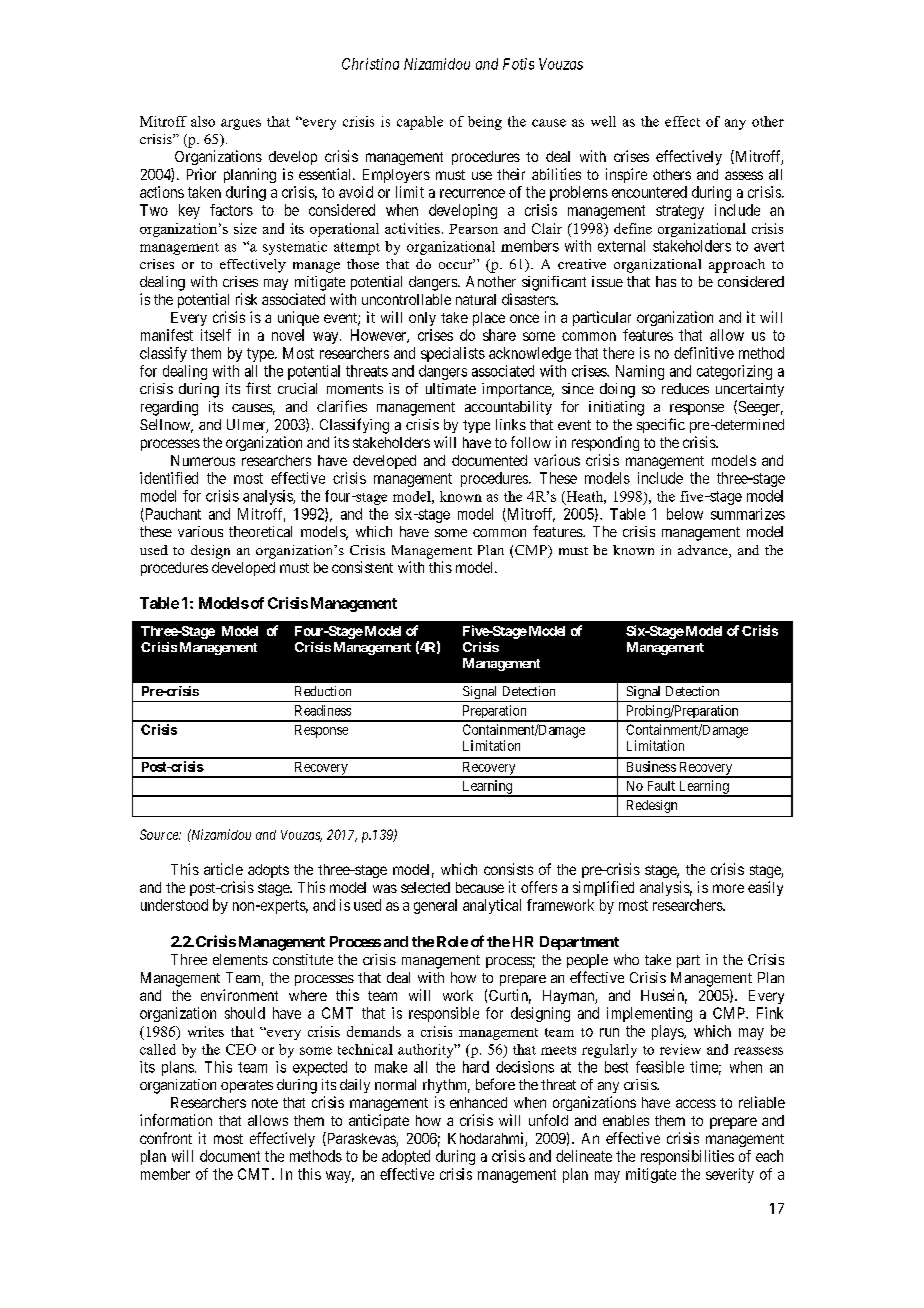  What do you see at coordinates (241, 124) in the document?
I see `argues` at bounding box center [241, 124].
